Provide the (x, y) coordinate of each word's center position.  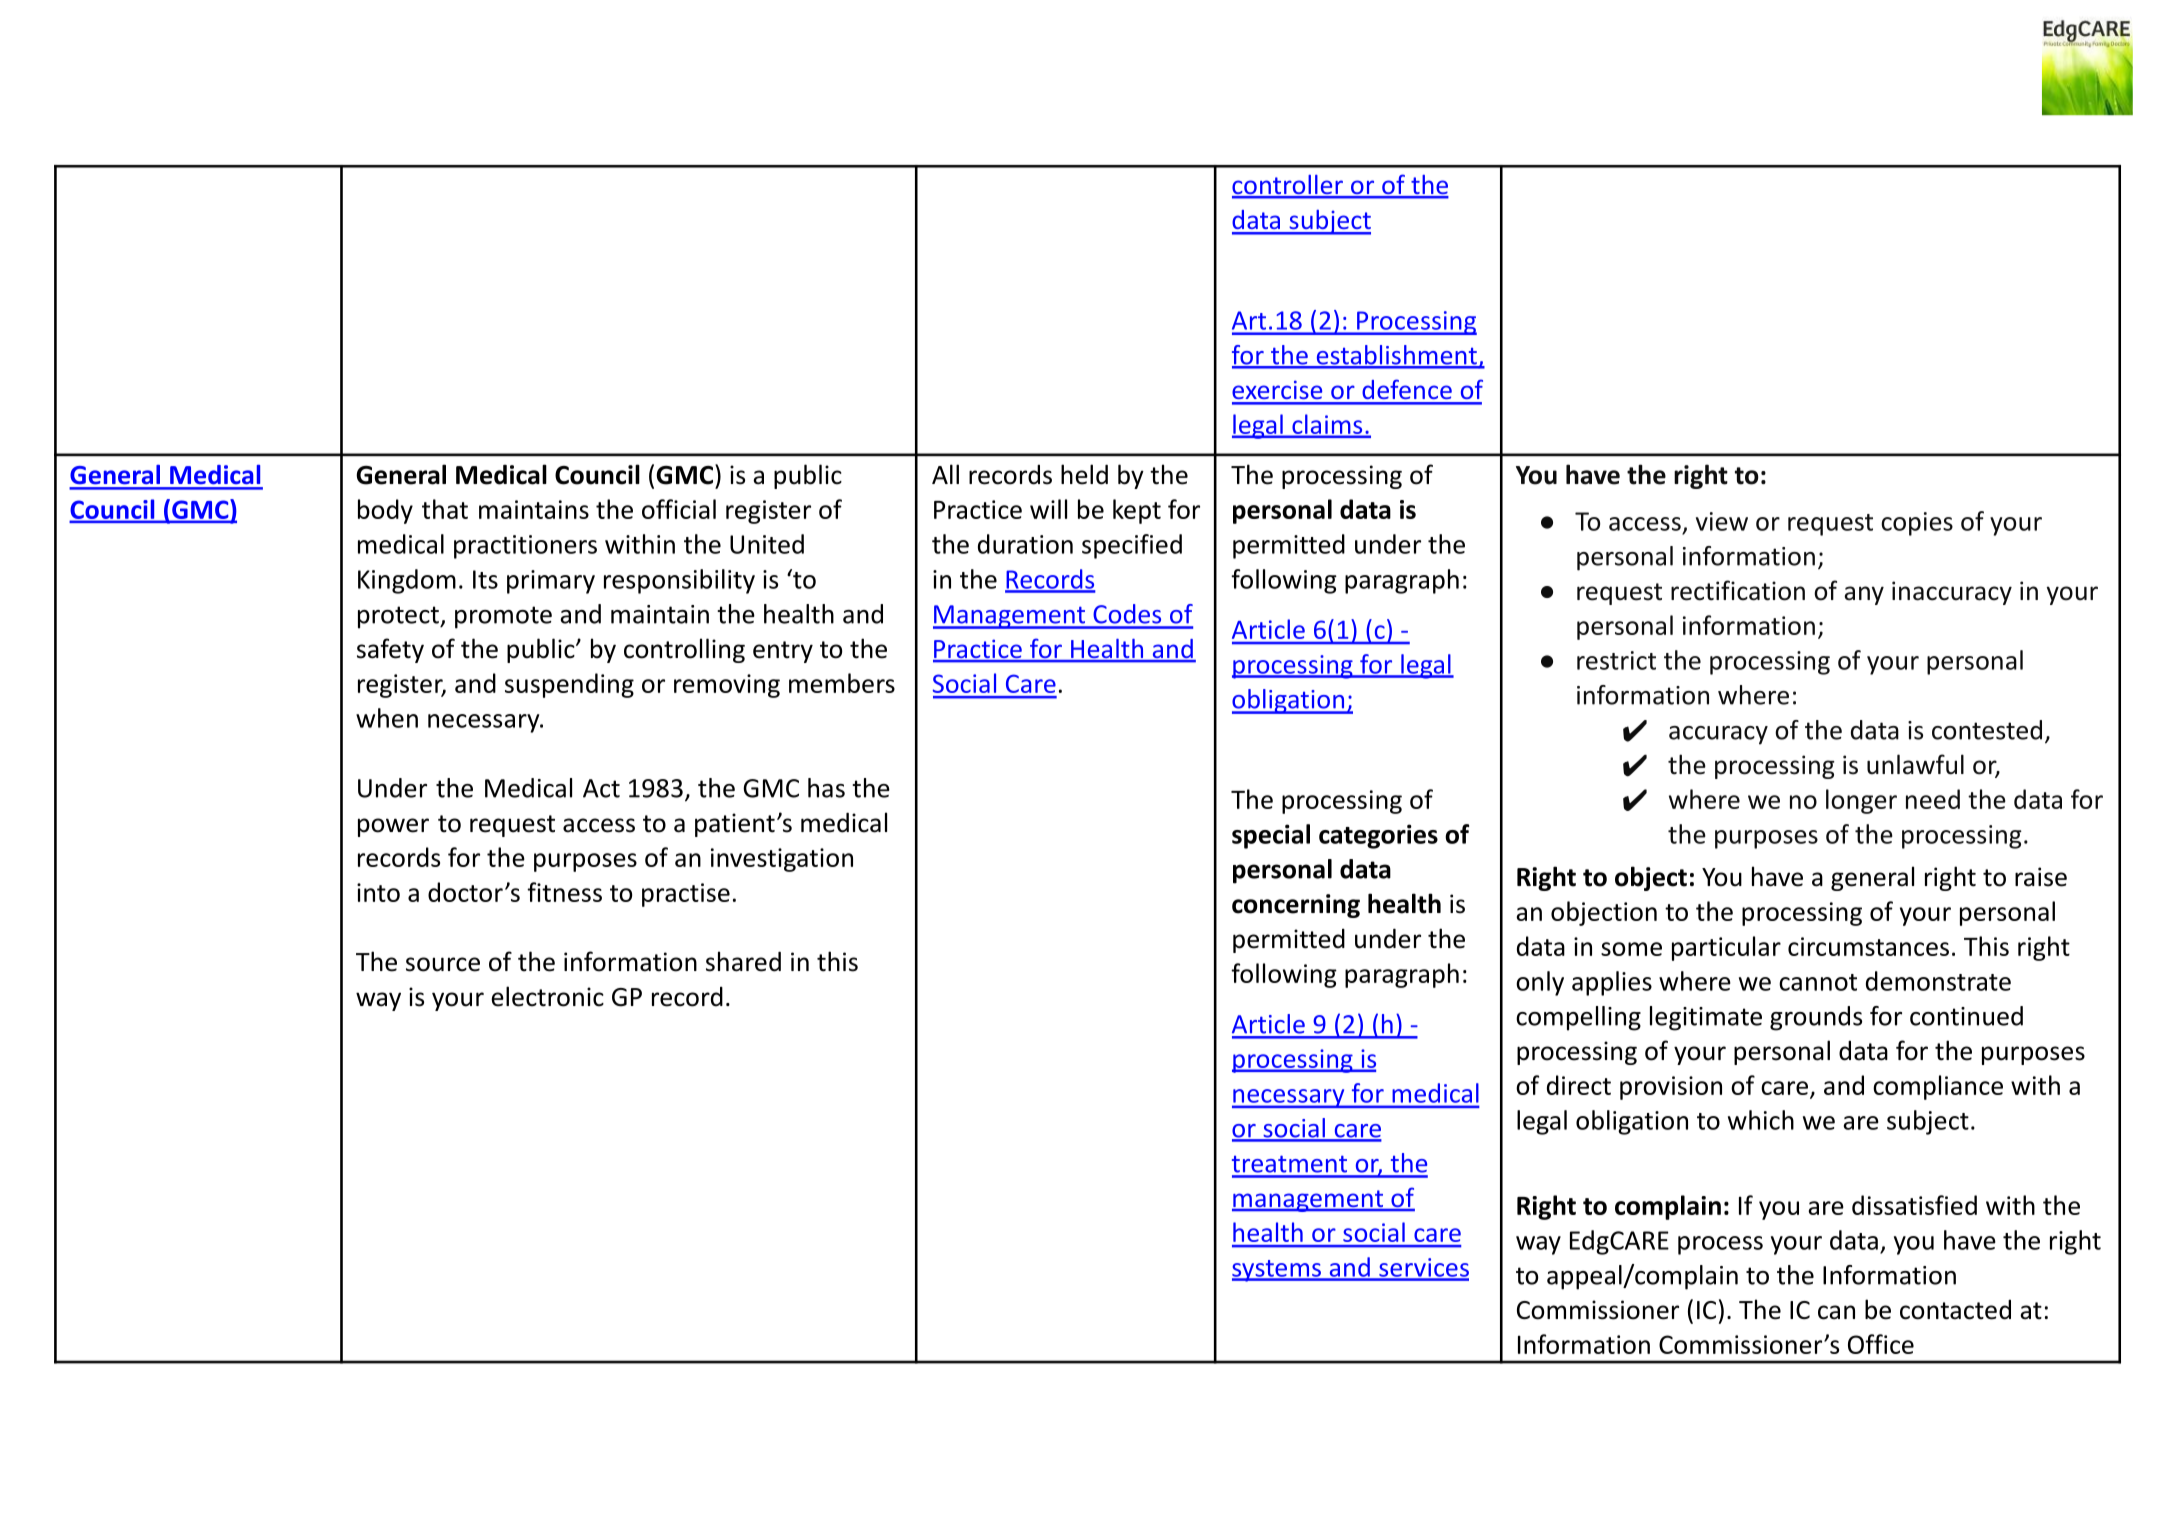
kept (1137, 511)
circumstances (1868, 946)
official (679, 509)
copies (1917, 524)
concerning (1296, 906)
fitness (564, 892)
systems (1277, 1271)
